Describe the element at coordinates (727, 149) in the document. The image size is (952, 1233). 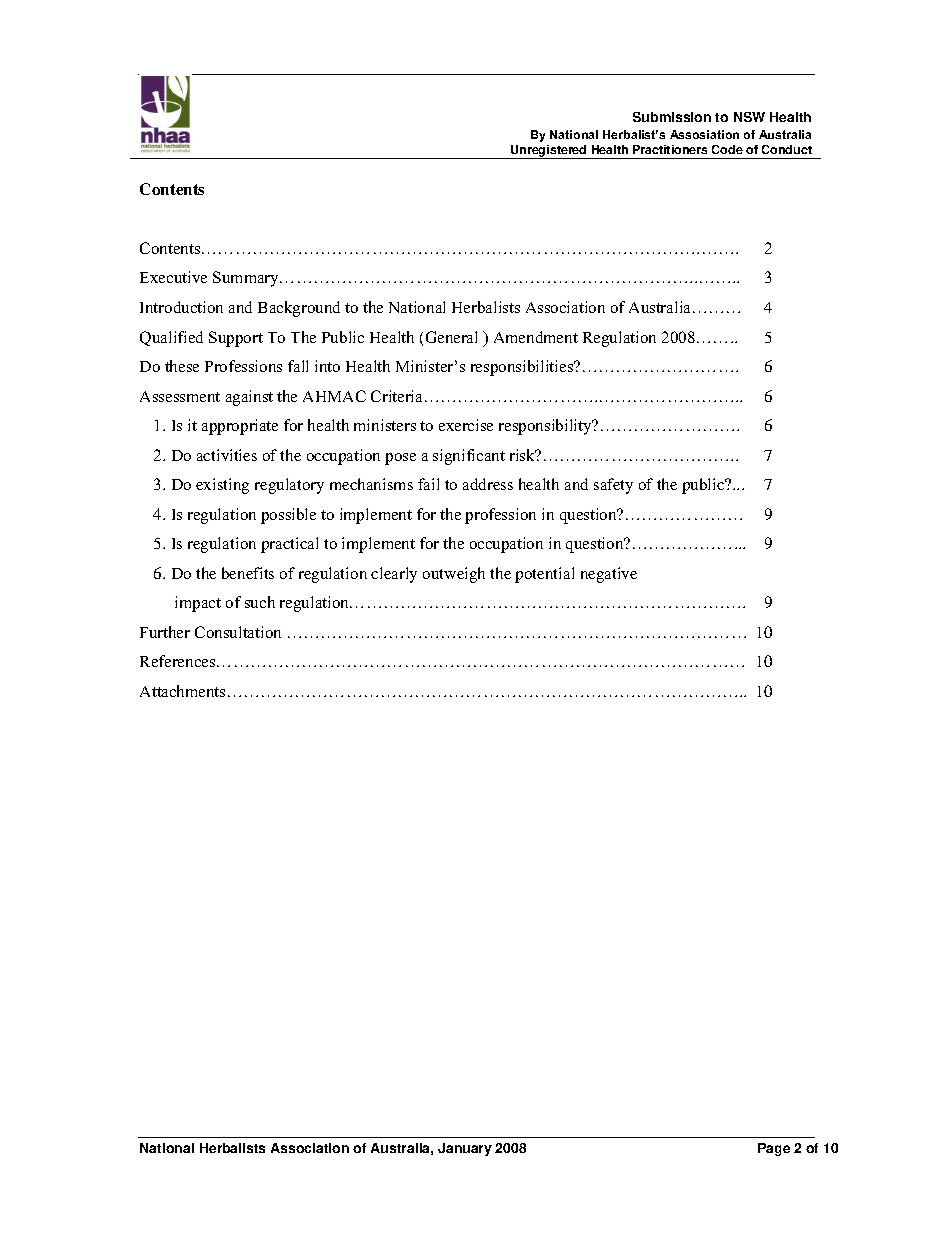
I see `Code` at that location.
